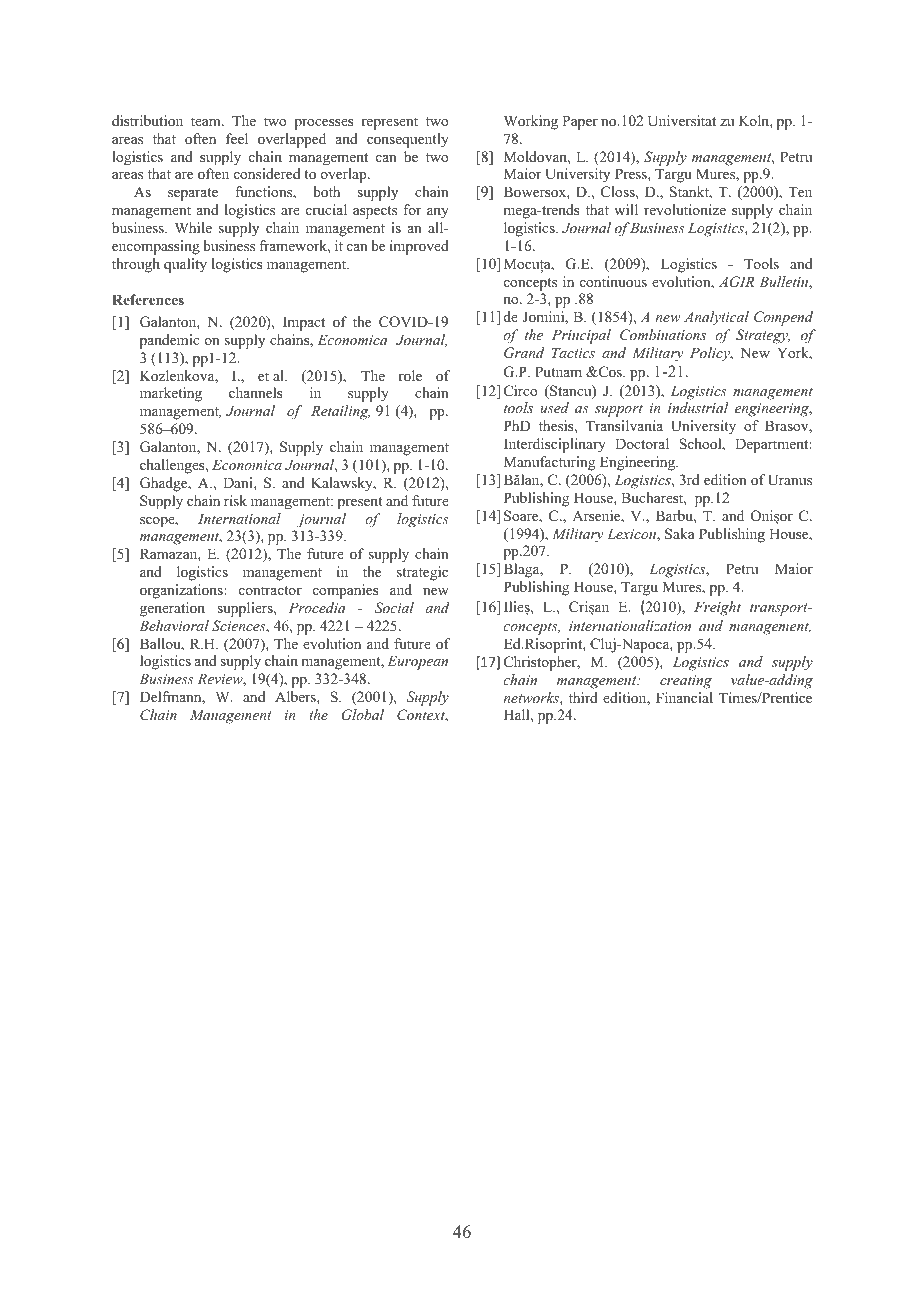  I want to click on Universitat, so click(682, 121).
